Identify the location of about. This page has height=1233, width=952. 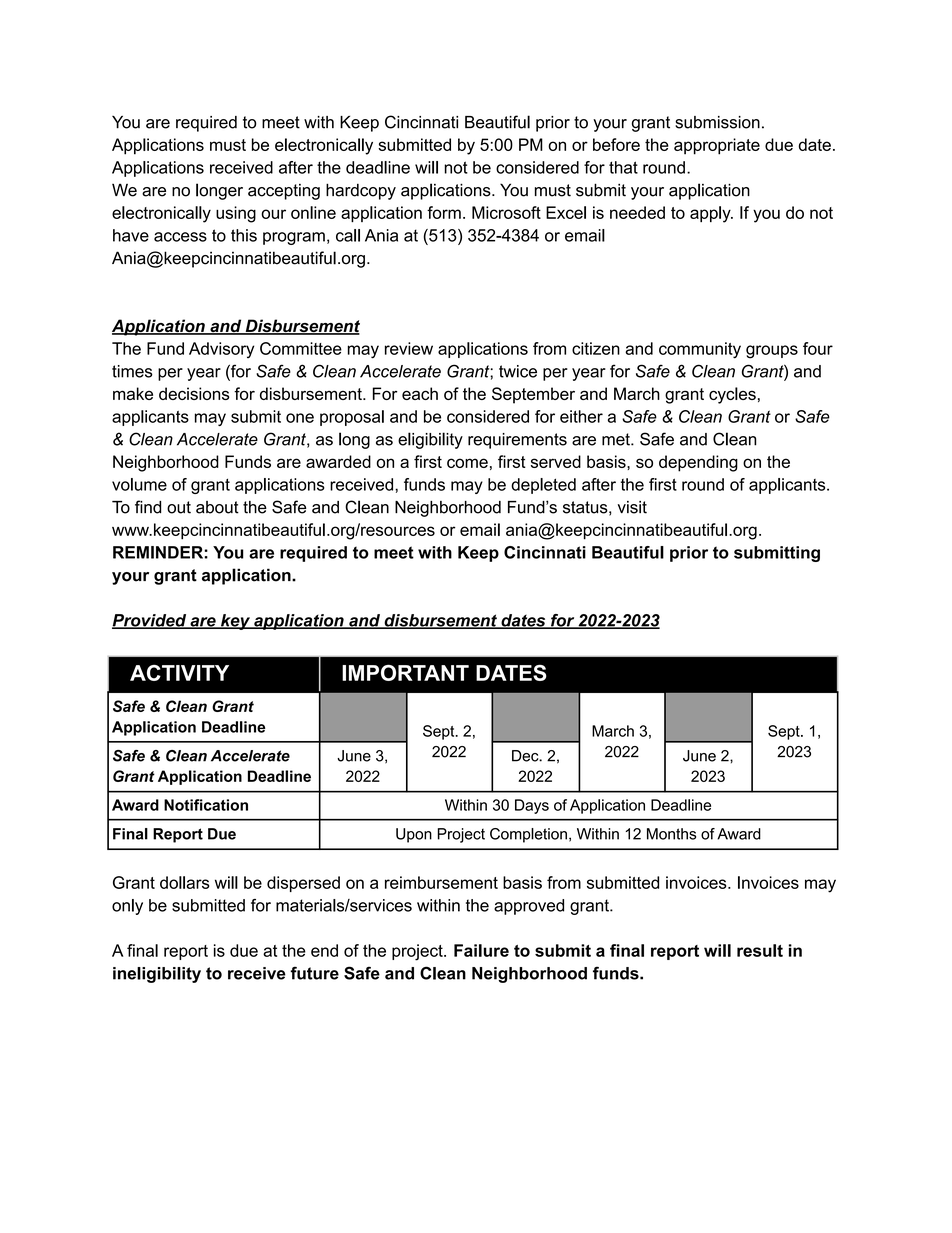
(217, 507).
